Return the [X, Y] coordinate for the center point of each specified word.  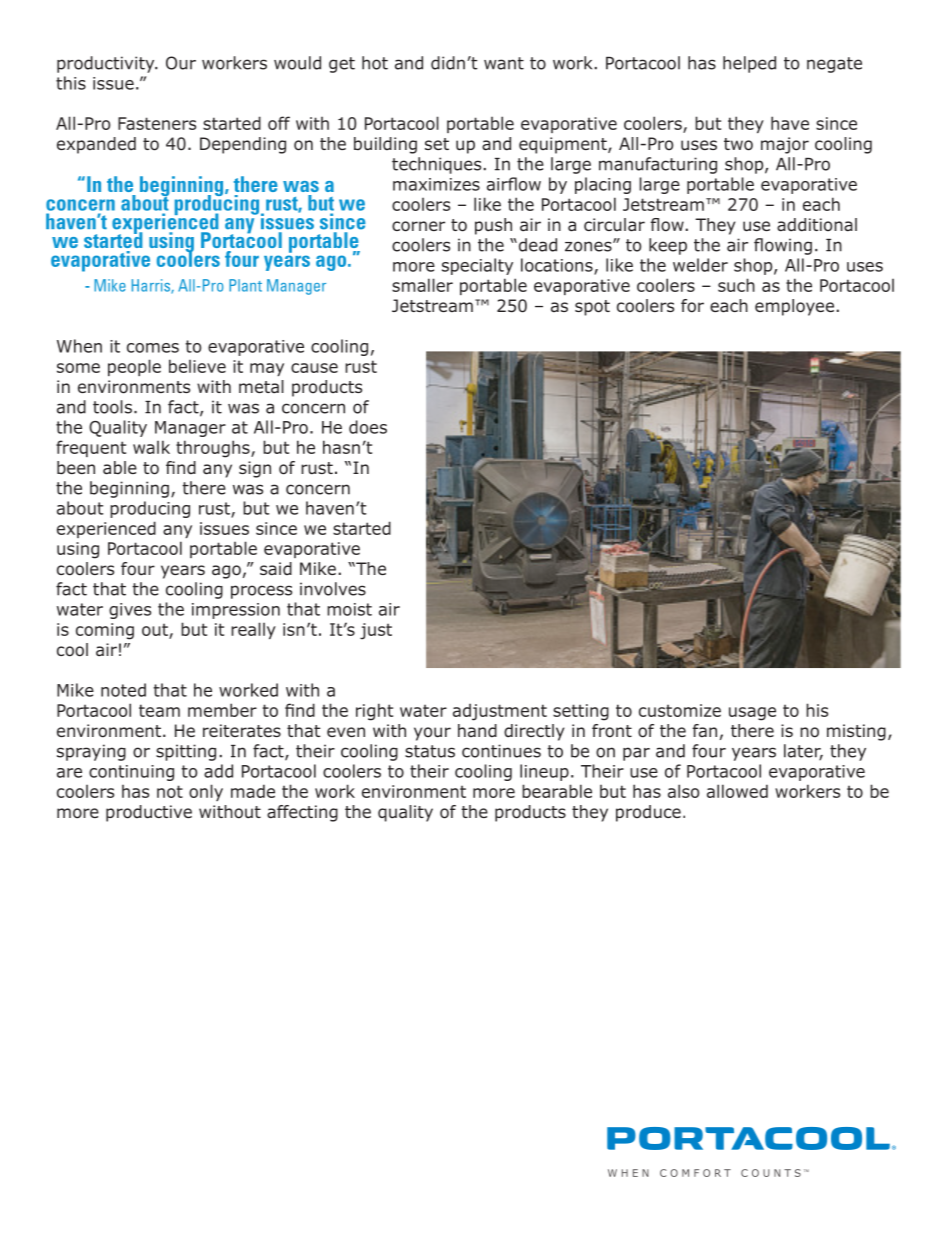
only [206, 792]
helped [749, 64]
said [276, 569]
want [504, 63]
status [430, 751]
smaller [422, 285]
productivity [107, 64]
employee [794, 307]
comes [153, 348]
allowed [737, 791]
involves [333, 589]
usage [752, 714]
